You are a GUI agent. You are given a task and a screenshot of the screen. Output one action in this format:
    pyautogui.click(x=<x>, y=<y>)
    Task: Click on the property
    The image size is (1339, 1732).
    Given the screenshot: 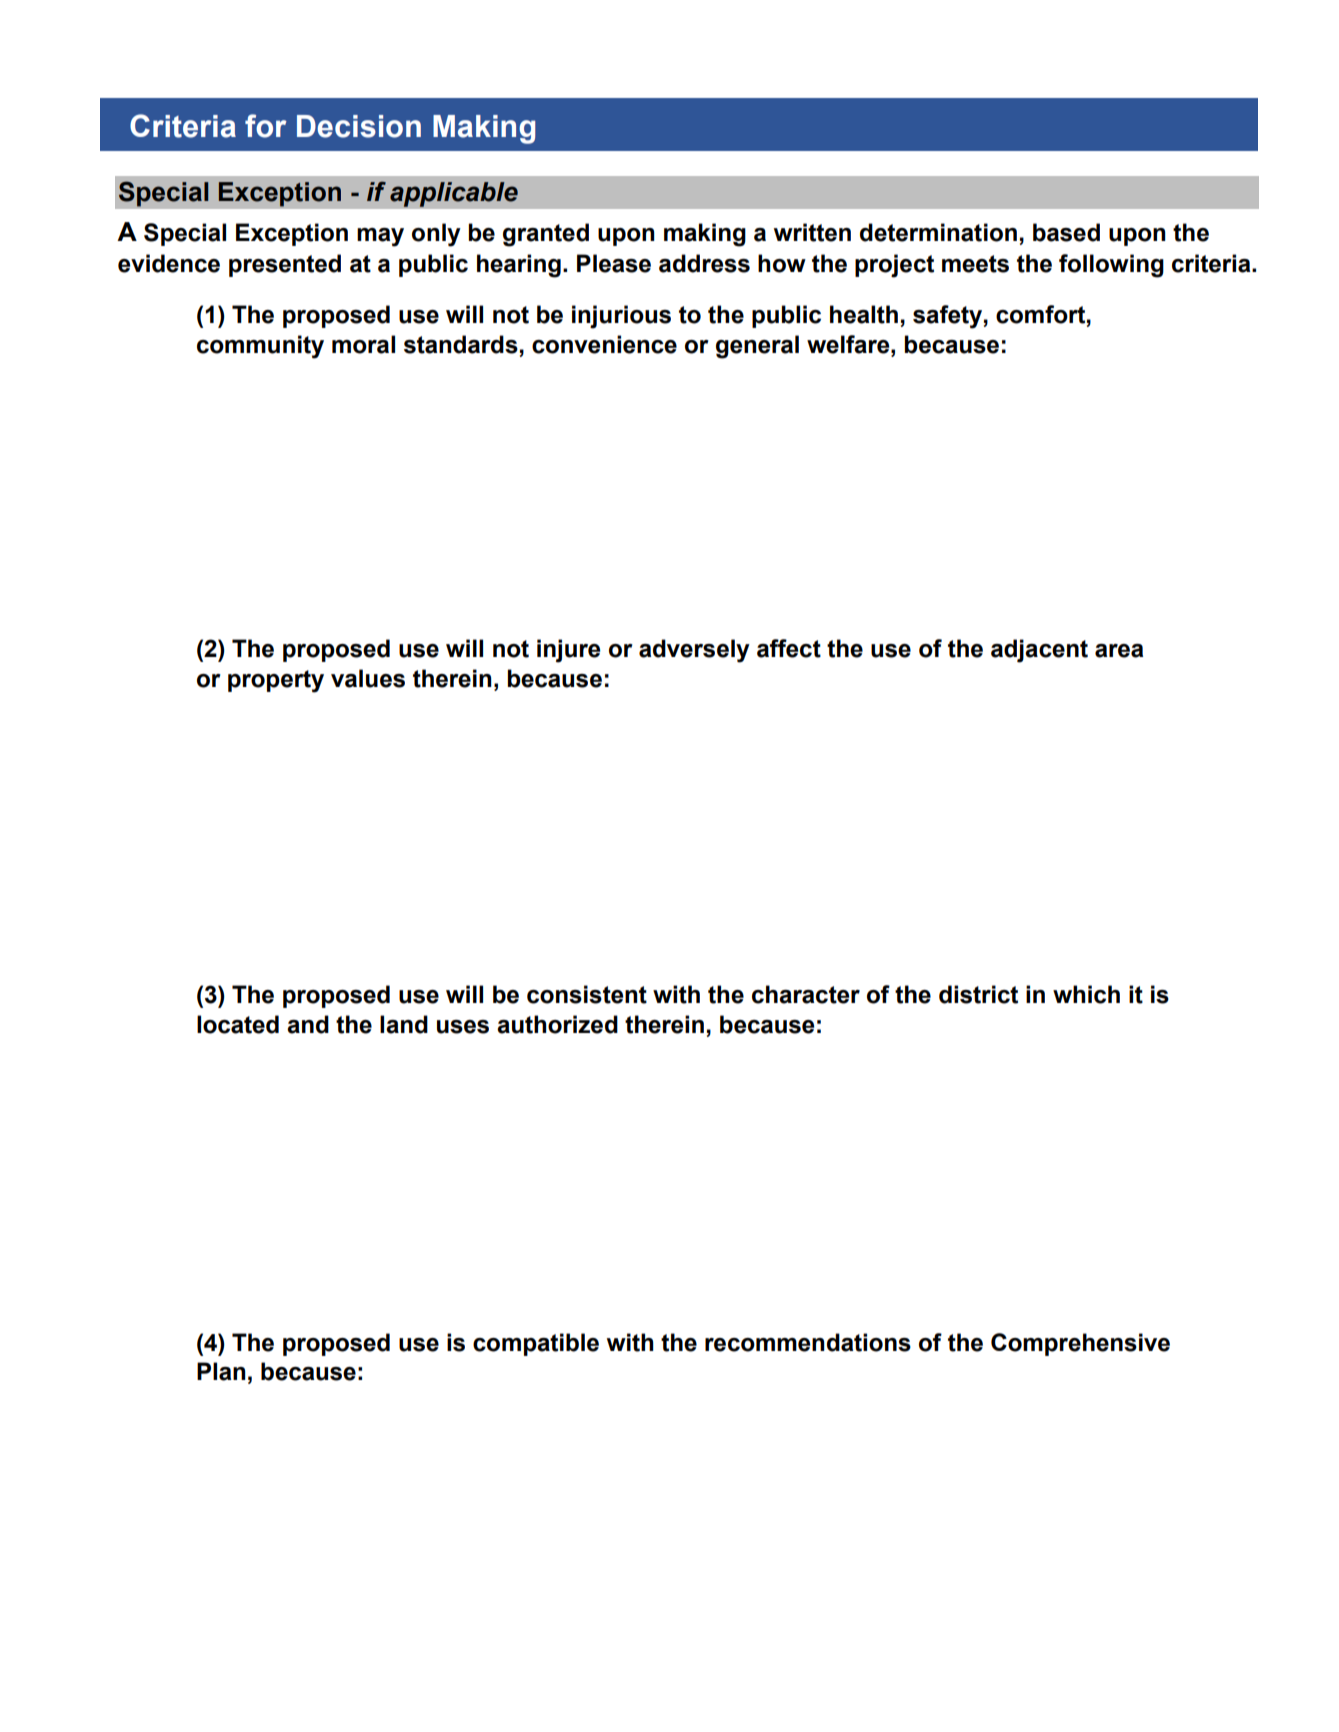 What is the action you would take?
    pyautogui.click(x=276, y=681)
